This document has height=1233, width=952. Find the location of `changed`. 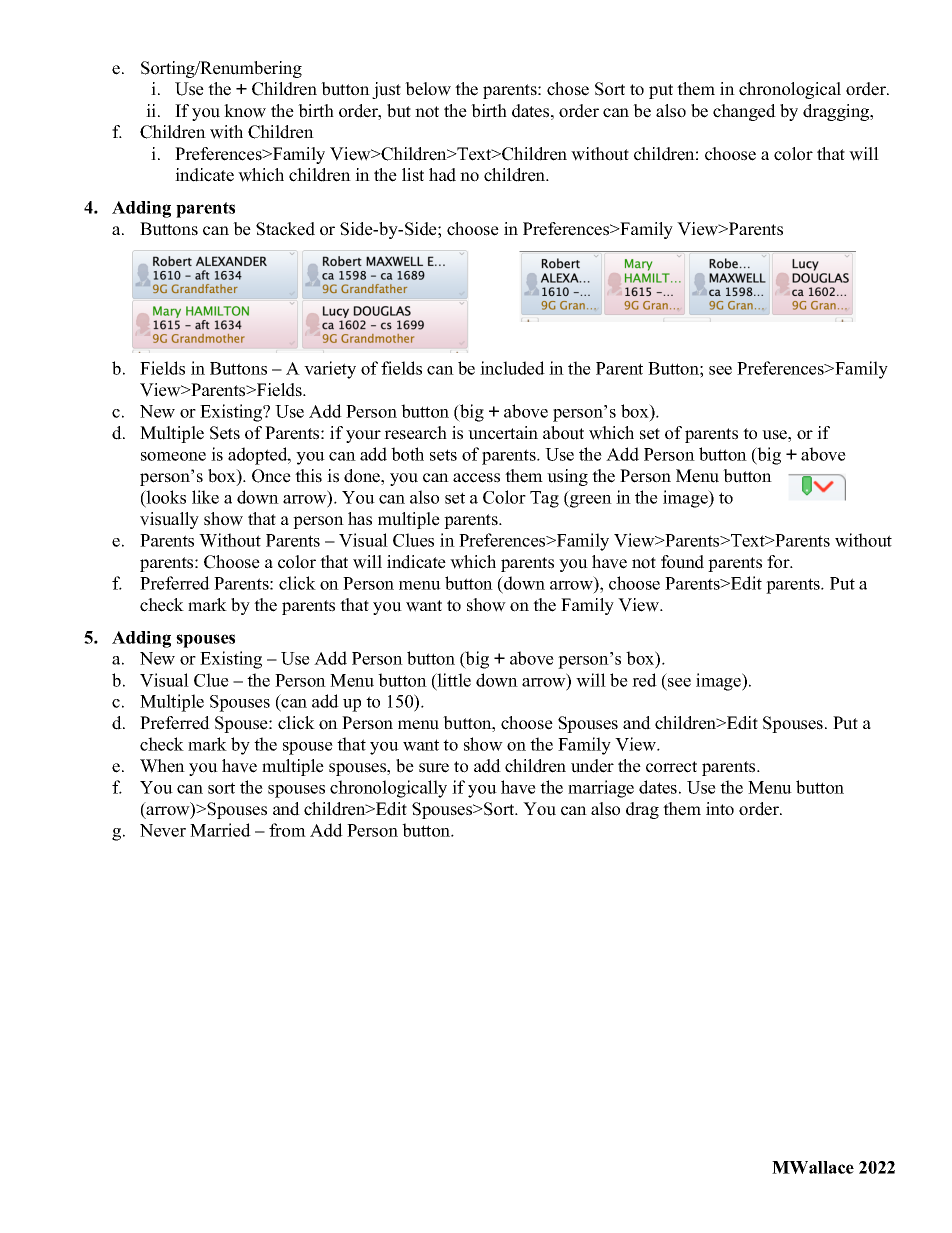

changed is located at coordinates (744, 112).
